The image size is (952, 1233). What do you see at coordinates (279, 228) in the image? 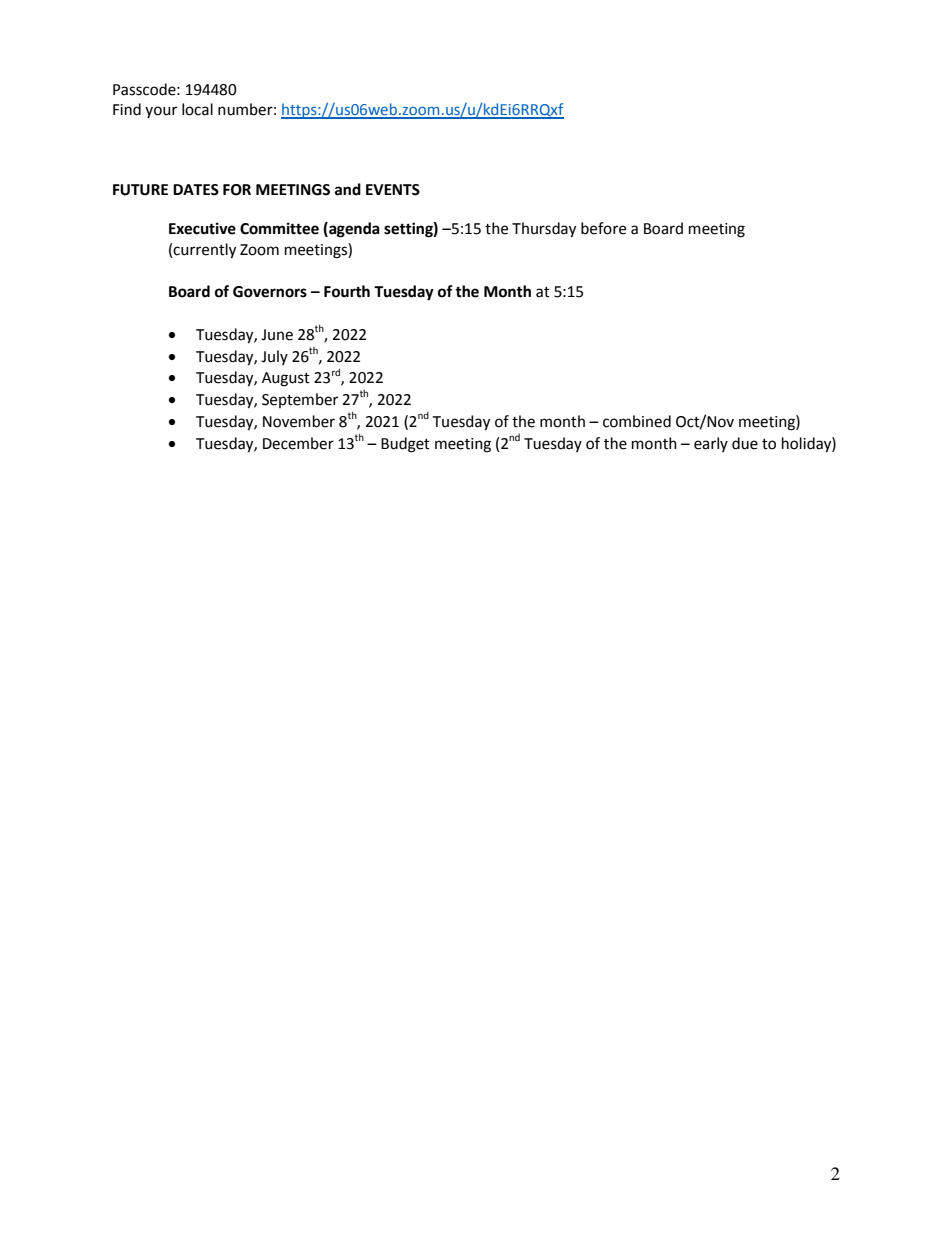
I see `Committee` at bounding box center [279, 228].
